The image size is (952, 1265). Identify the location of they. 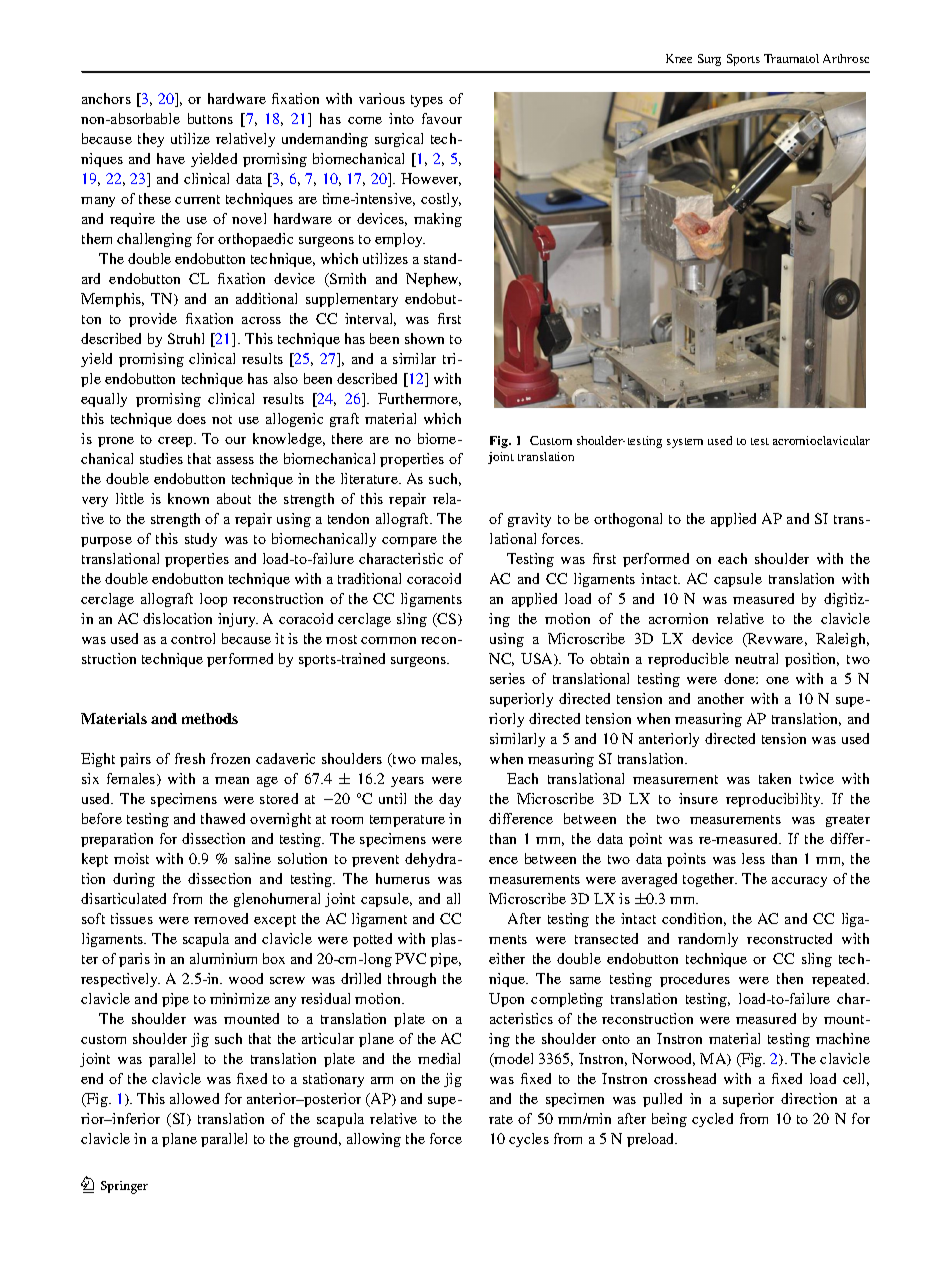
(151, 140).
